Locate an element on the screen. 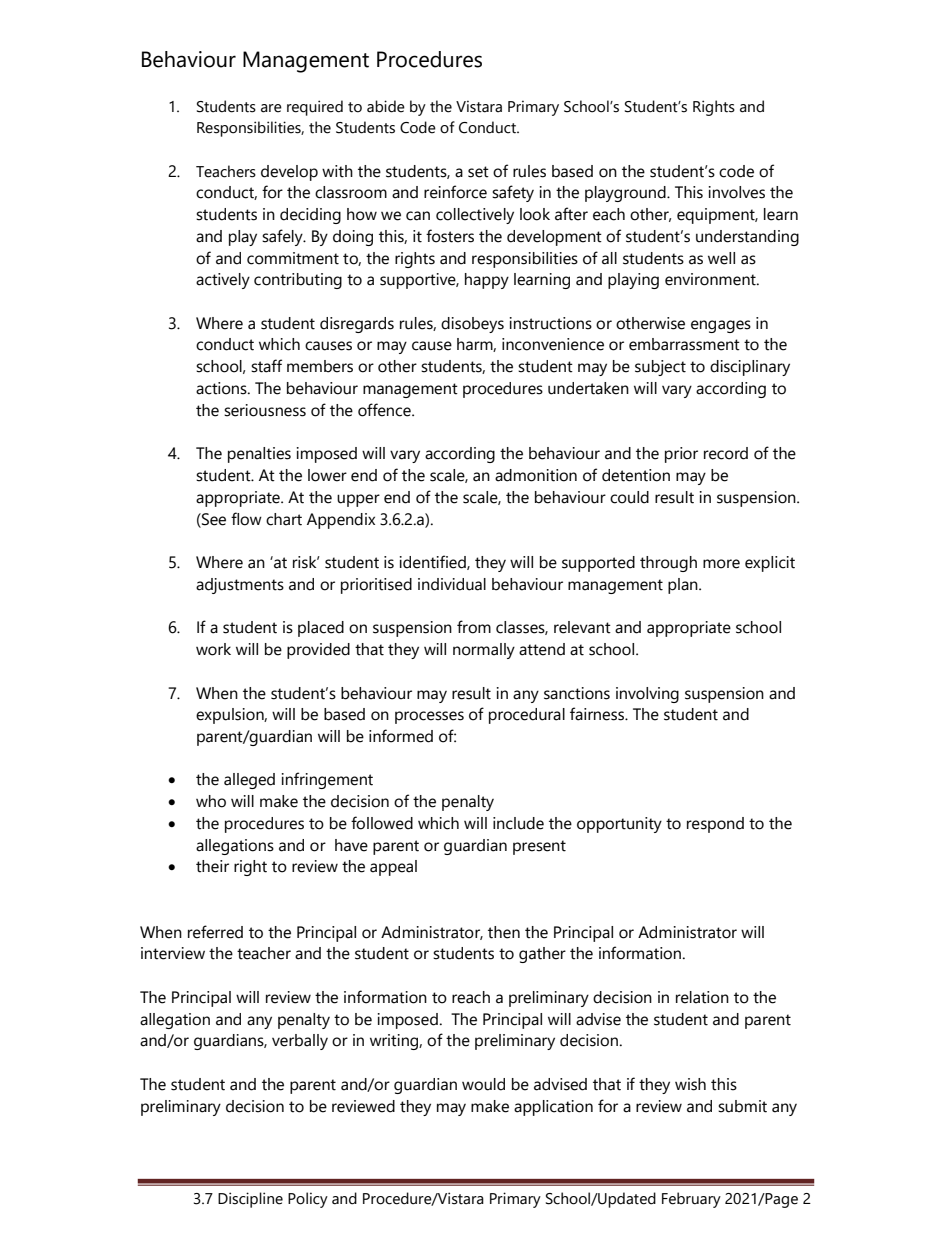 Image resolution: width=952 pixels, height=1233 pixels. processes is located at coordinates (429, 717).
